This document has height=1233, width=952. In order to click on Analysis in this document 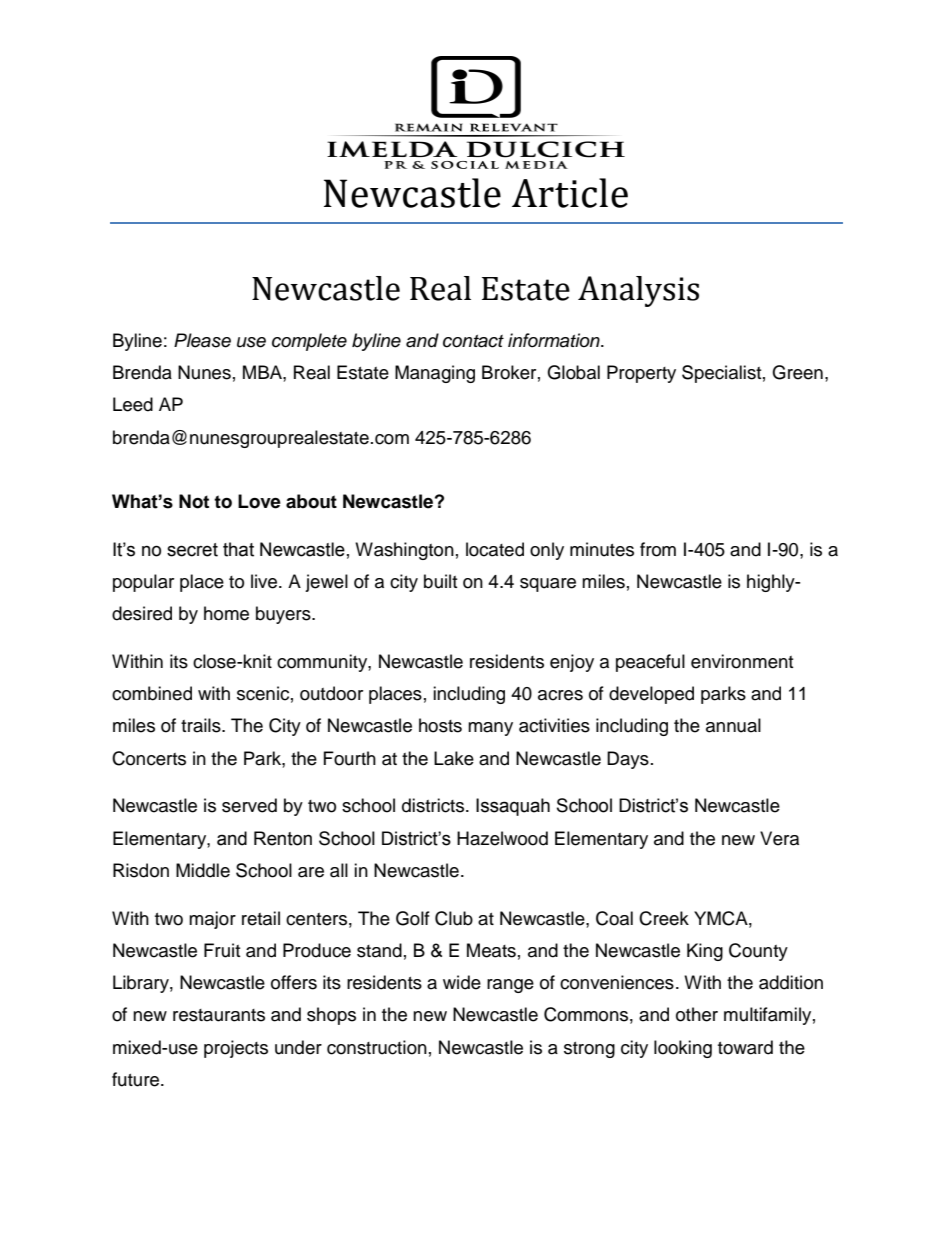, I will do `click(638, 291)`.
